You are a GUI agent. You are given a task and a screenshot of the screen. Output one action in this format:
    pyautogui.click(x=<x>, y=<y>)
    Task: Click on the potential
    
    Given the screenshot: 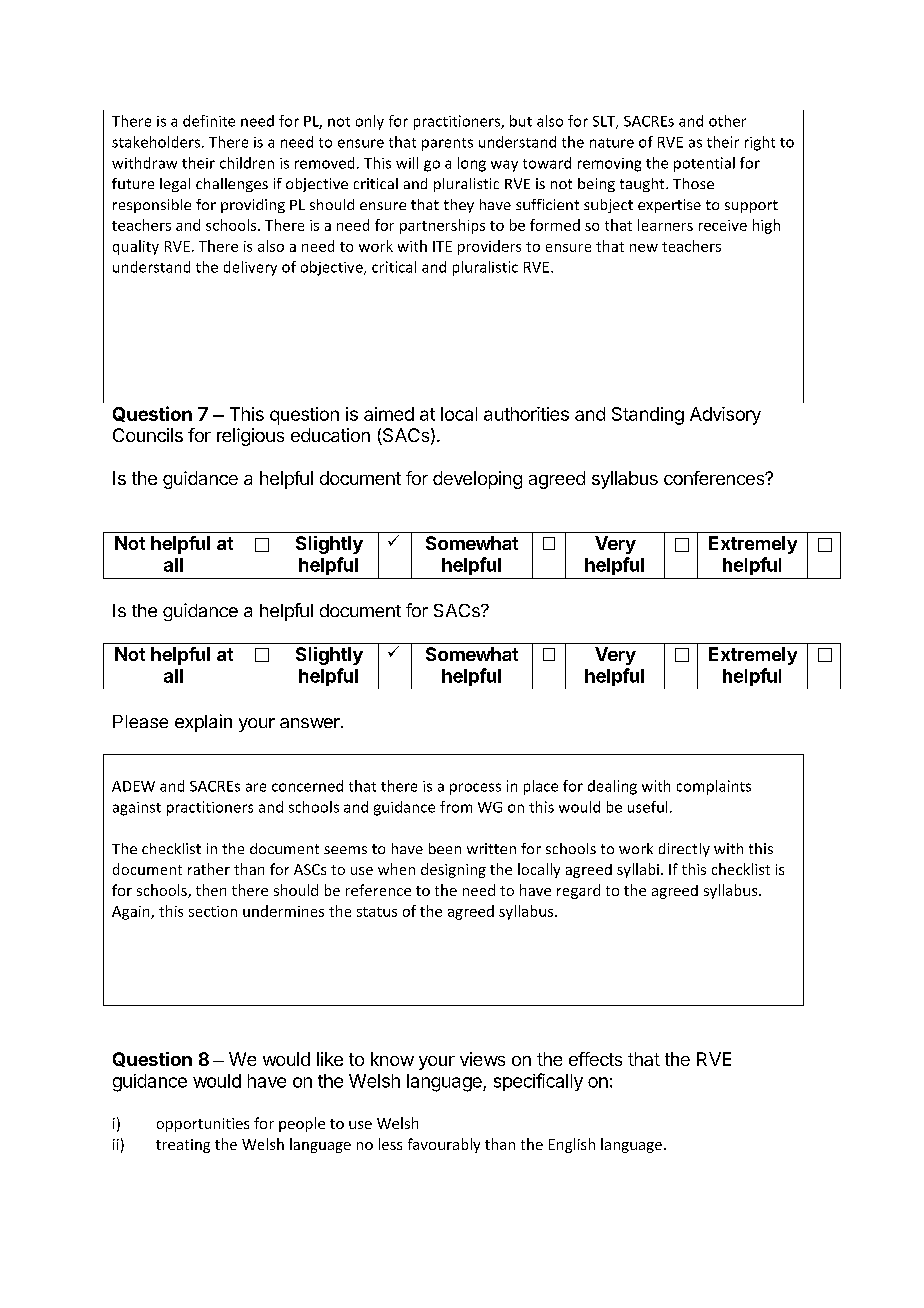 What is the action you would take?
    pyautogui.click(x=704, y=164)
